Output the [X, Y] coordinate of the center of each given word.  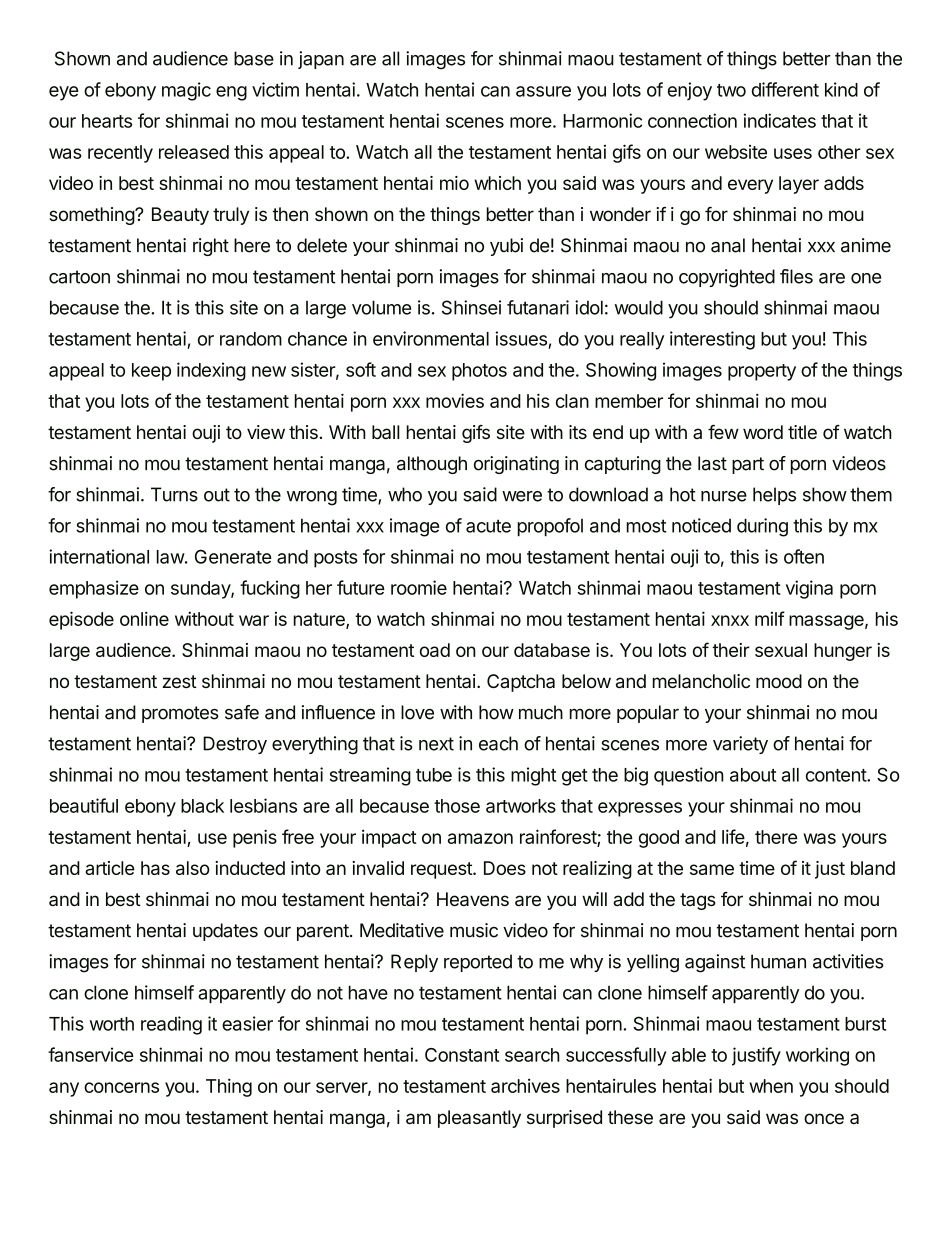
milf [770, 618]
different [785, 89]
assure [543, 91]
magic [186, 91]
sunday [201, 590]
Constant [462, 1055]
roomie [419, 587]
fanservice [91, 1054]
